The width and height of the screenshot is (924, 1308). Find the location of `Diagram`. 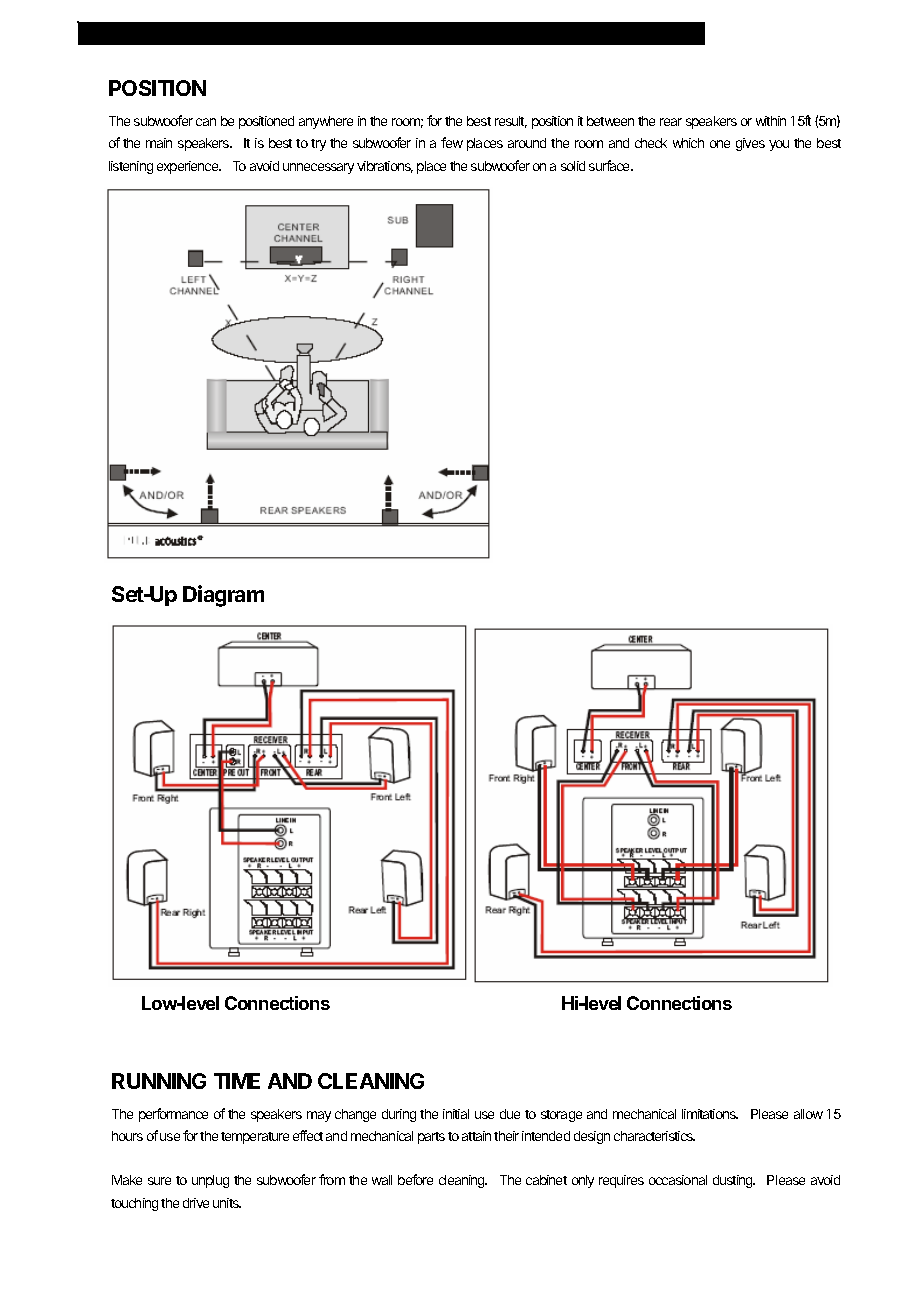

Diagram is located at coordinates (223, 596).
